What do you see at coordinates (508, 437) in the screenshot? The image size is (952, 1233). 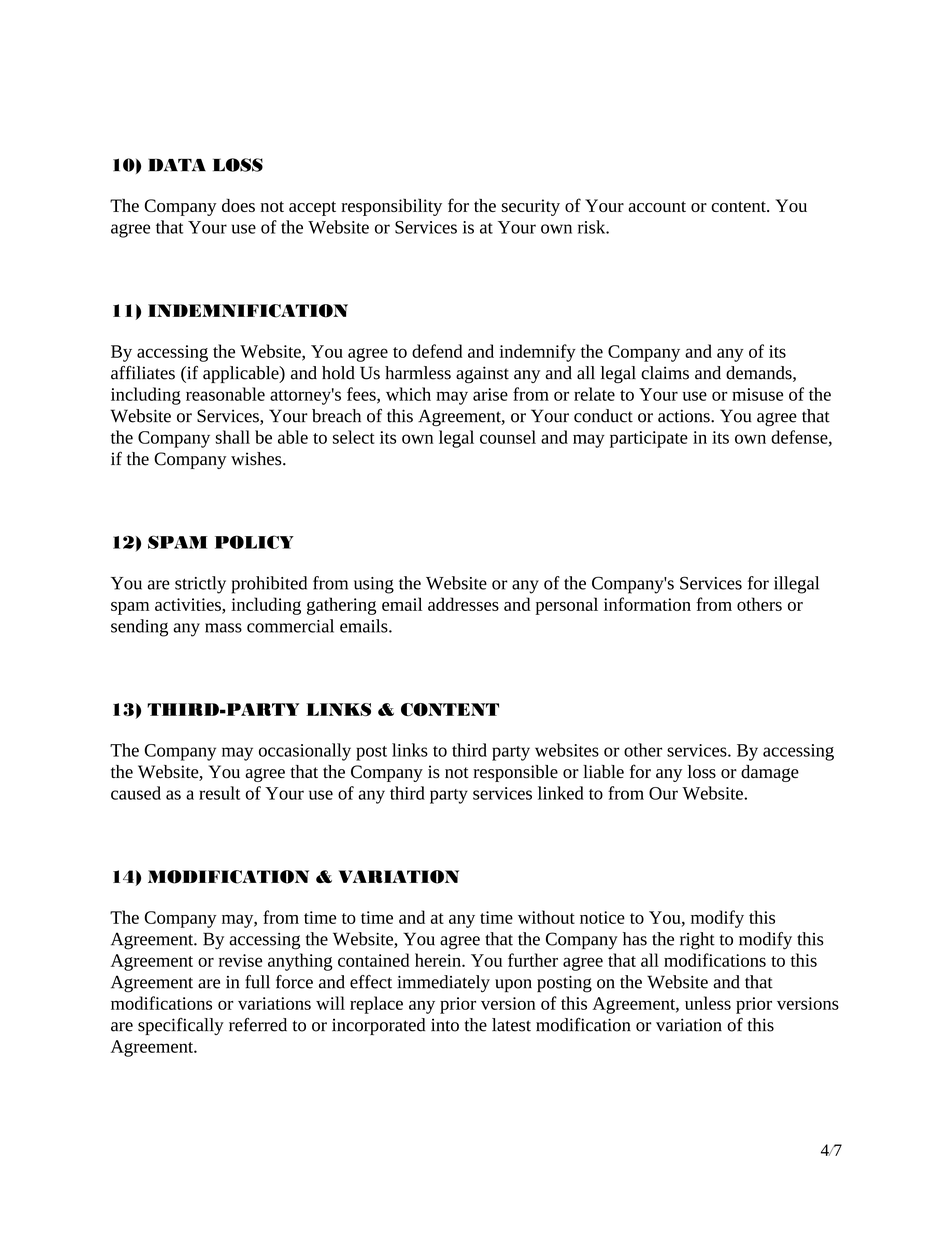 I see `counsel` at bounding box center [508, 437].
